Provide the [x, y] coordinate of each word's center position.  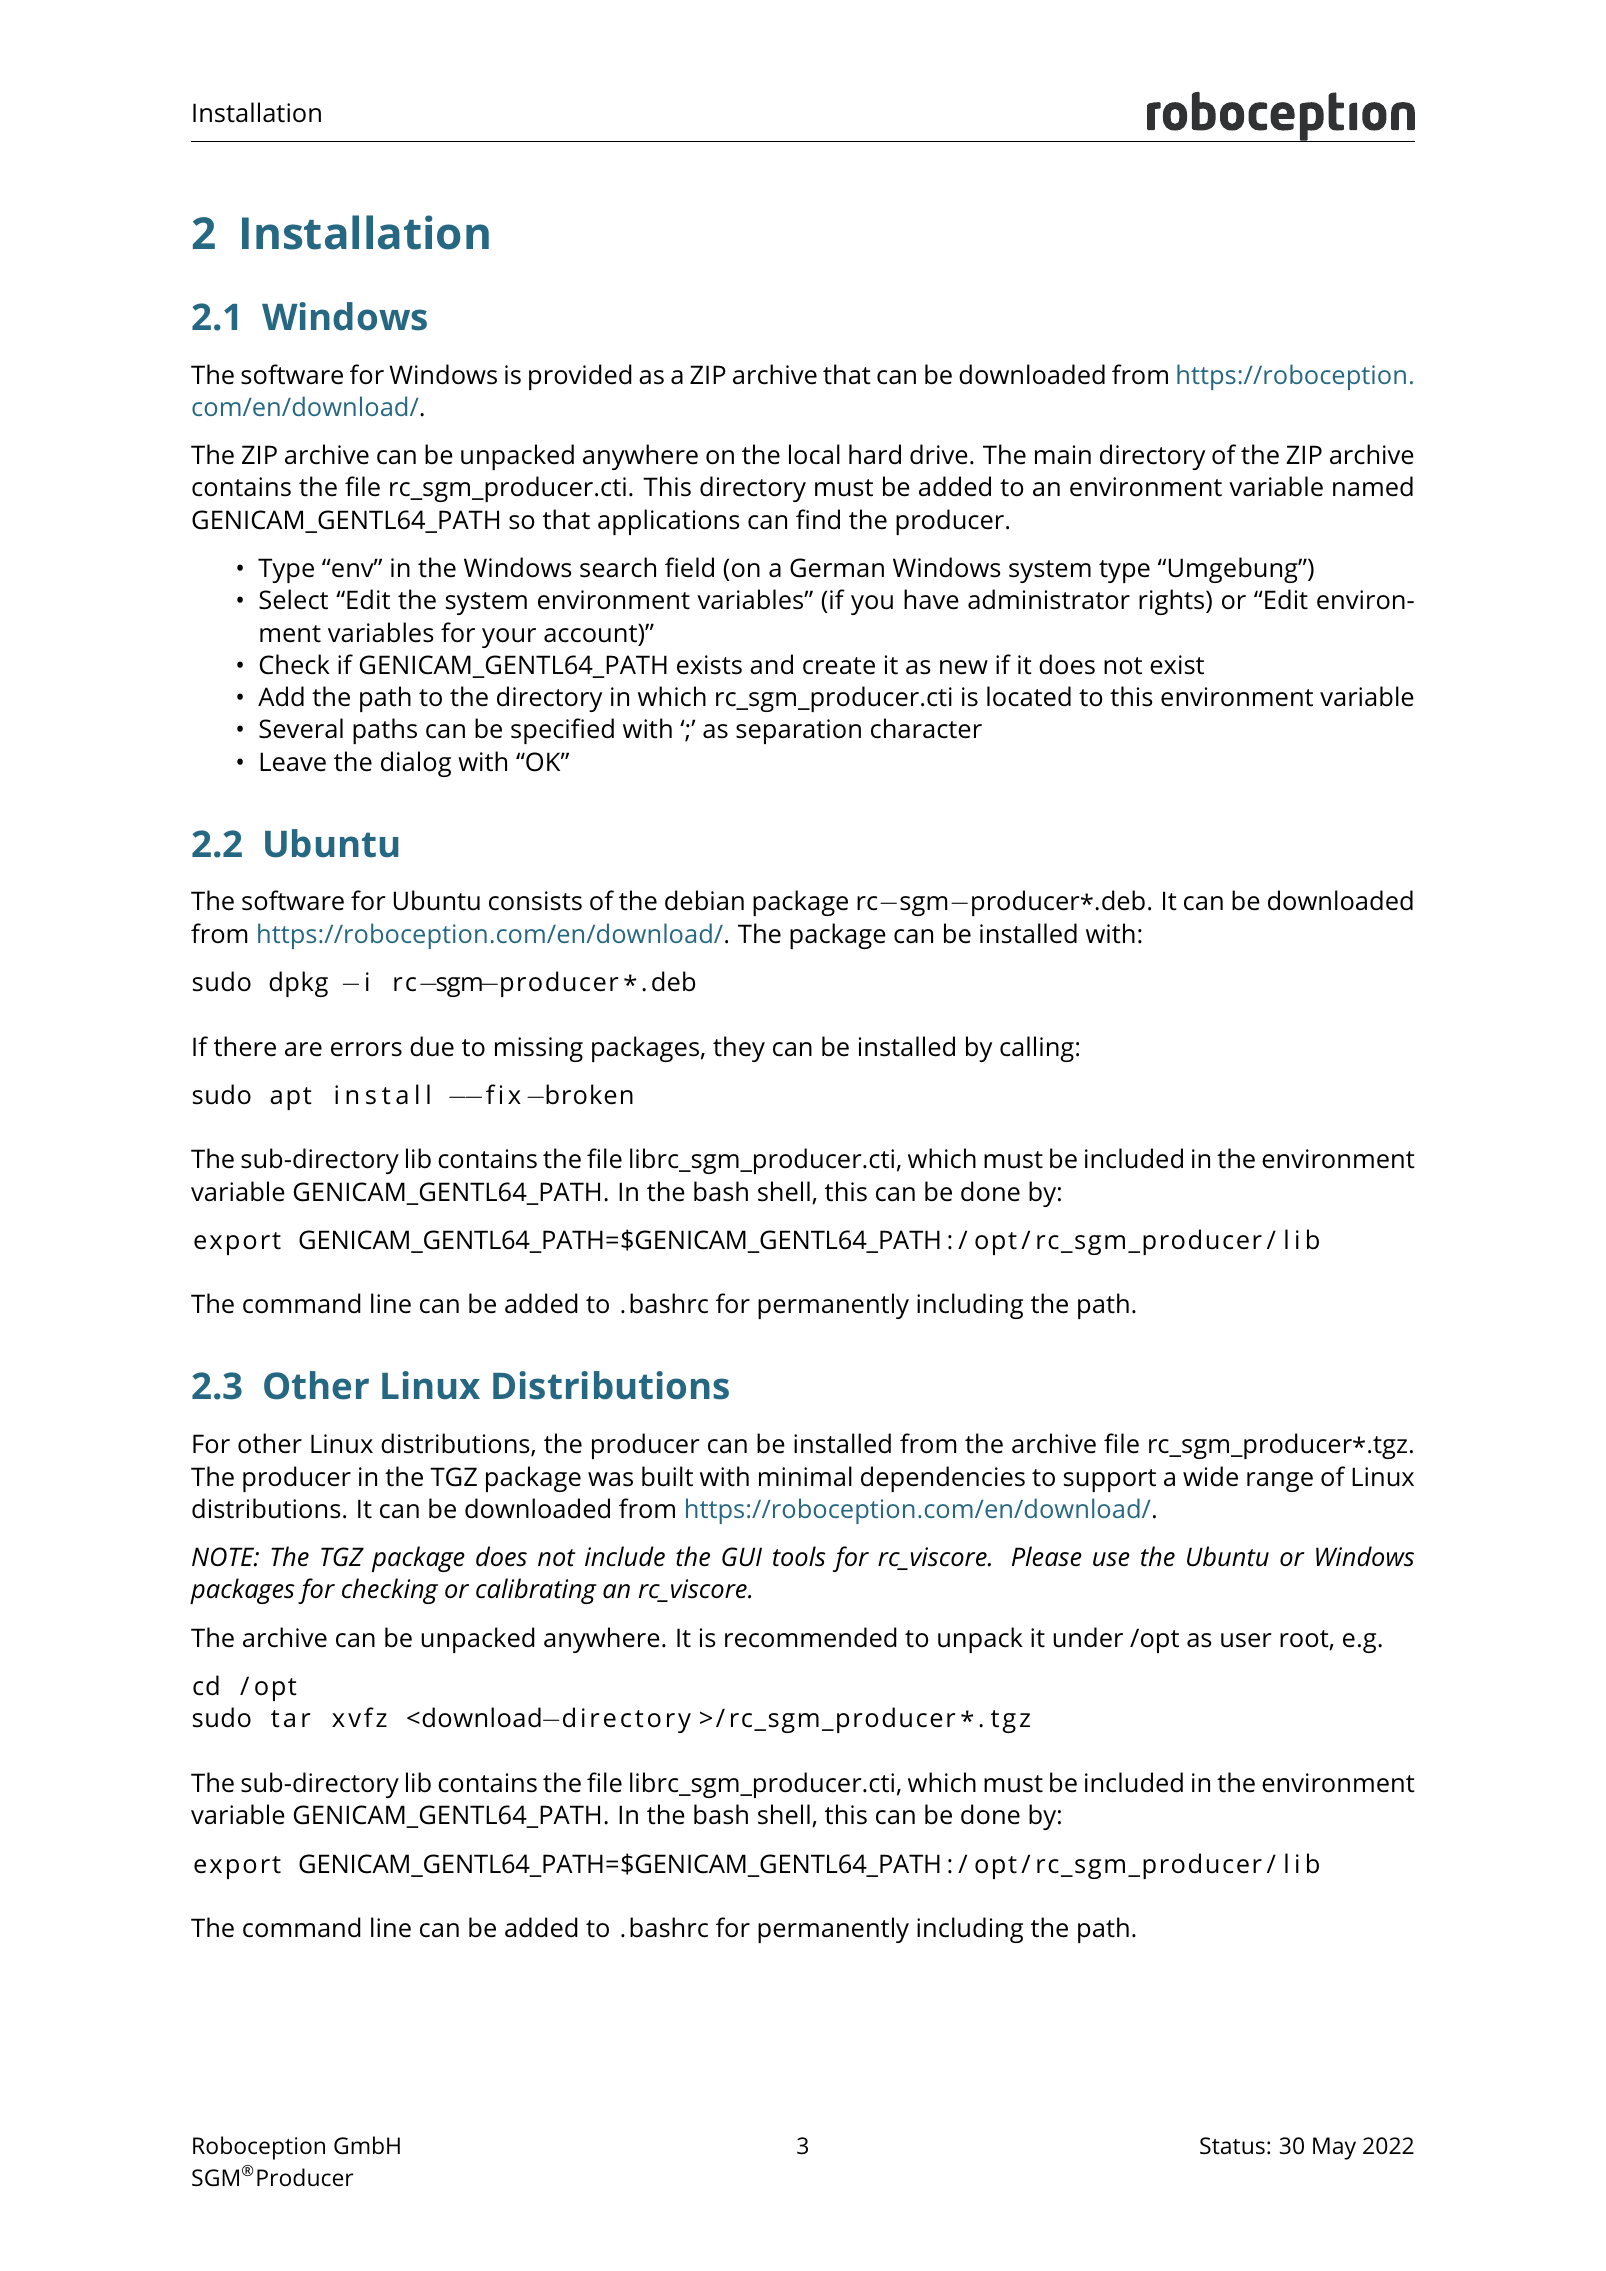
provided [580, 377]
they [739, 1049]
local [814, 454]
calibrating [536, 1591]
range [1280, 1482]
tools [799, 1556]
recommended [811, 1637]
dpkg [298, 984]
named [1373, 486]
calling [1037, 1049]
